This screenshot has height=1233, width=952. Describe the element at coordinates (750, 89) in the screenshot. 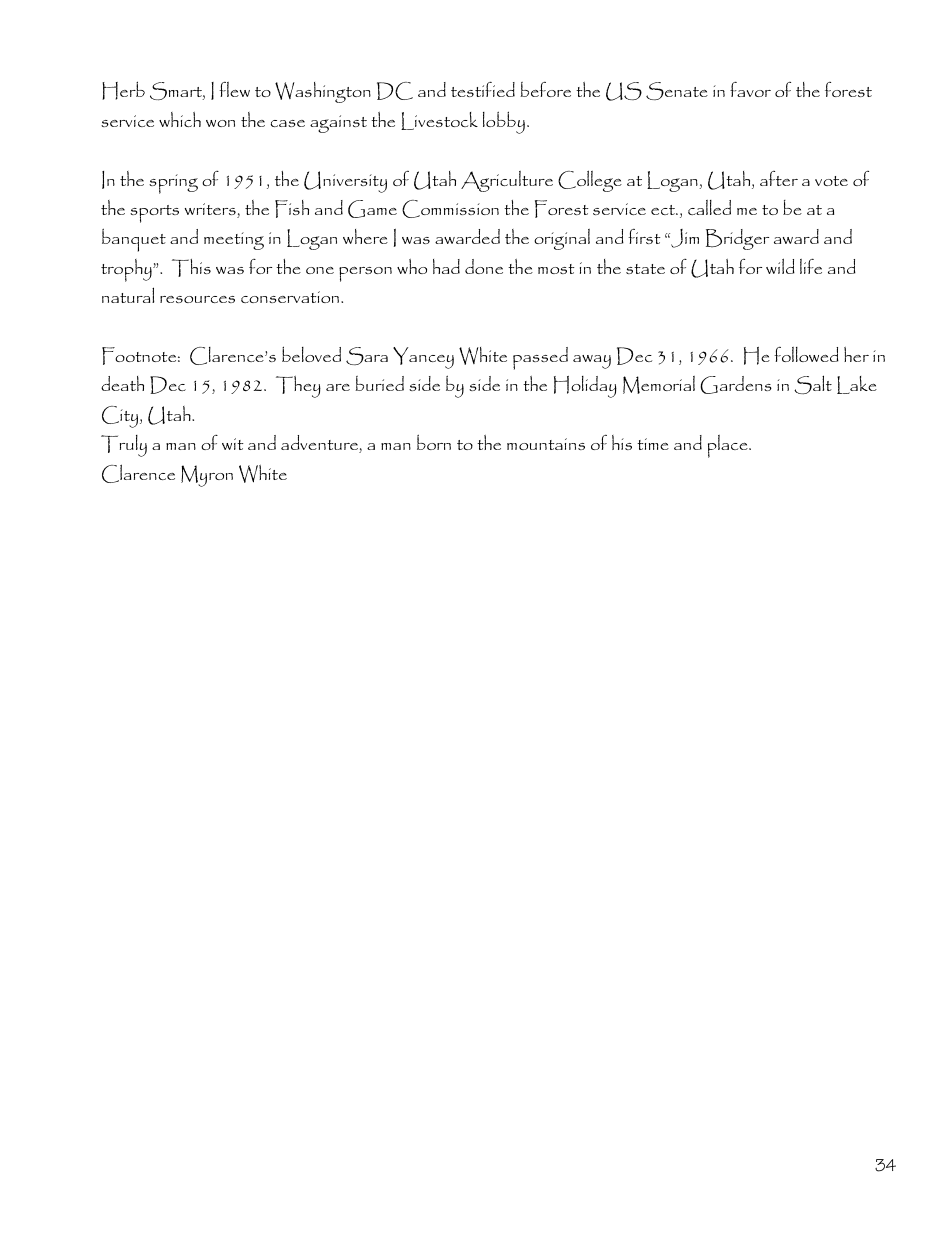

I see `favor` at that location.
